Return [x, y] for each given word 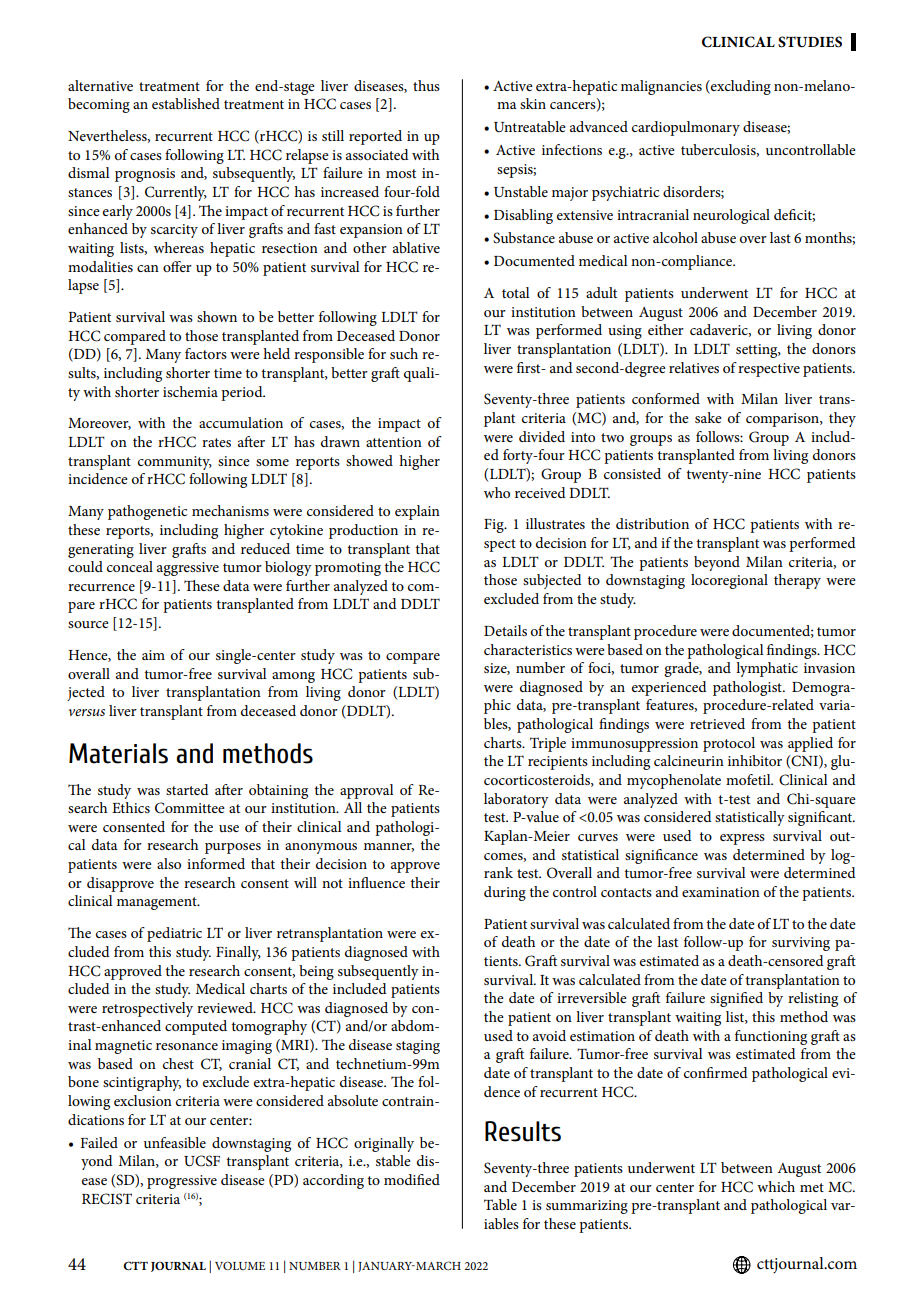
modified [412, 1179]
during [505, 893]
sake [708, 417]
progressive [182, 1182]
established [186, 103]
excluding [740, 87]
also [169, 863]
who [497, 492]
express [742, 839]
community [175, 463]
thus [426, 85]
